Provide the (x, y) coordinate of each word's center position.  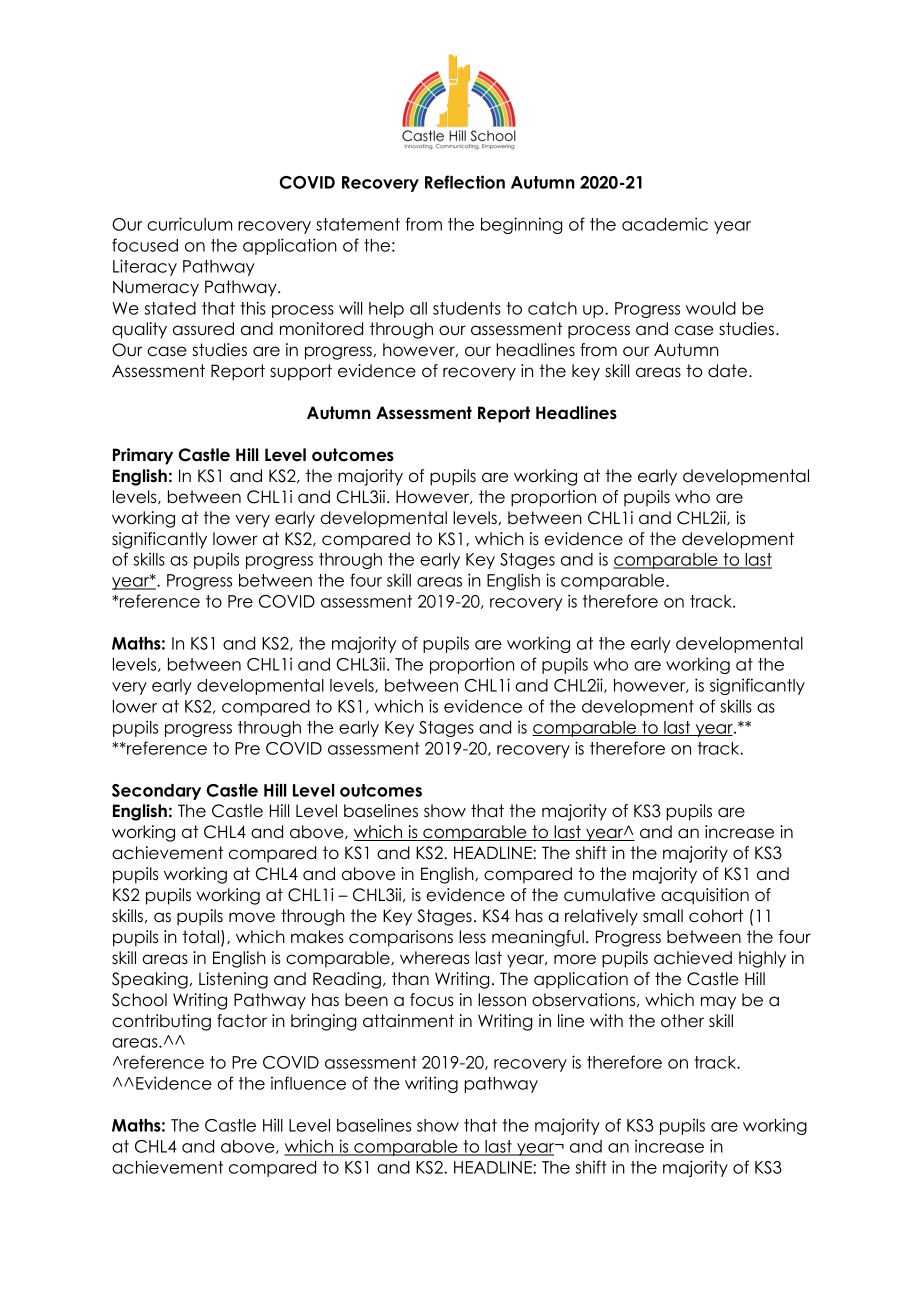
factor (242, 1021)
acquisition (705, 896)
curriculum (189, 224)
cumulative (609, 895)
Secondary (156, 792)
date (729, 371)
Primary (143, 456)
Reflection (465, 182)
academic (665, 224)
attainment (408, 1021)
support (301, 372)
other (682, 1021)
